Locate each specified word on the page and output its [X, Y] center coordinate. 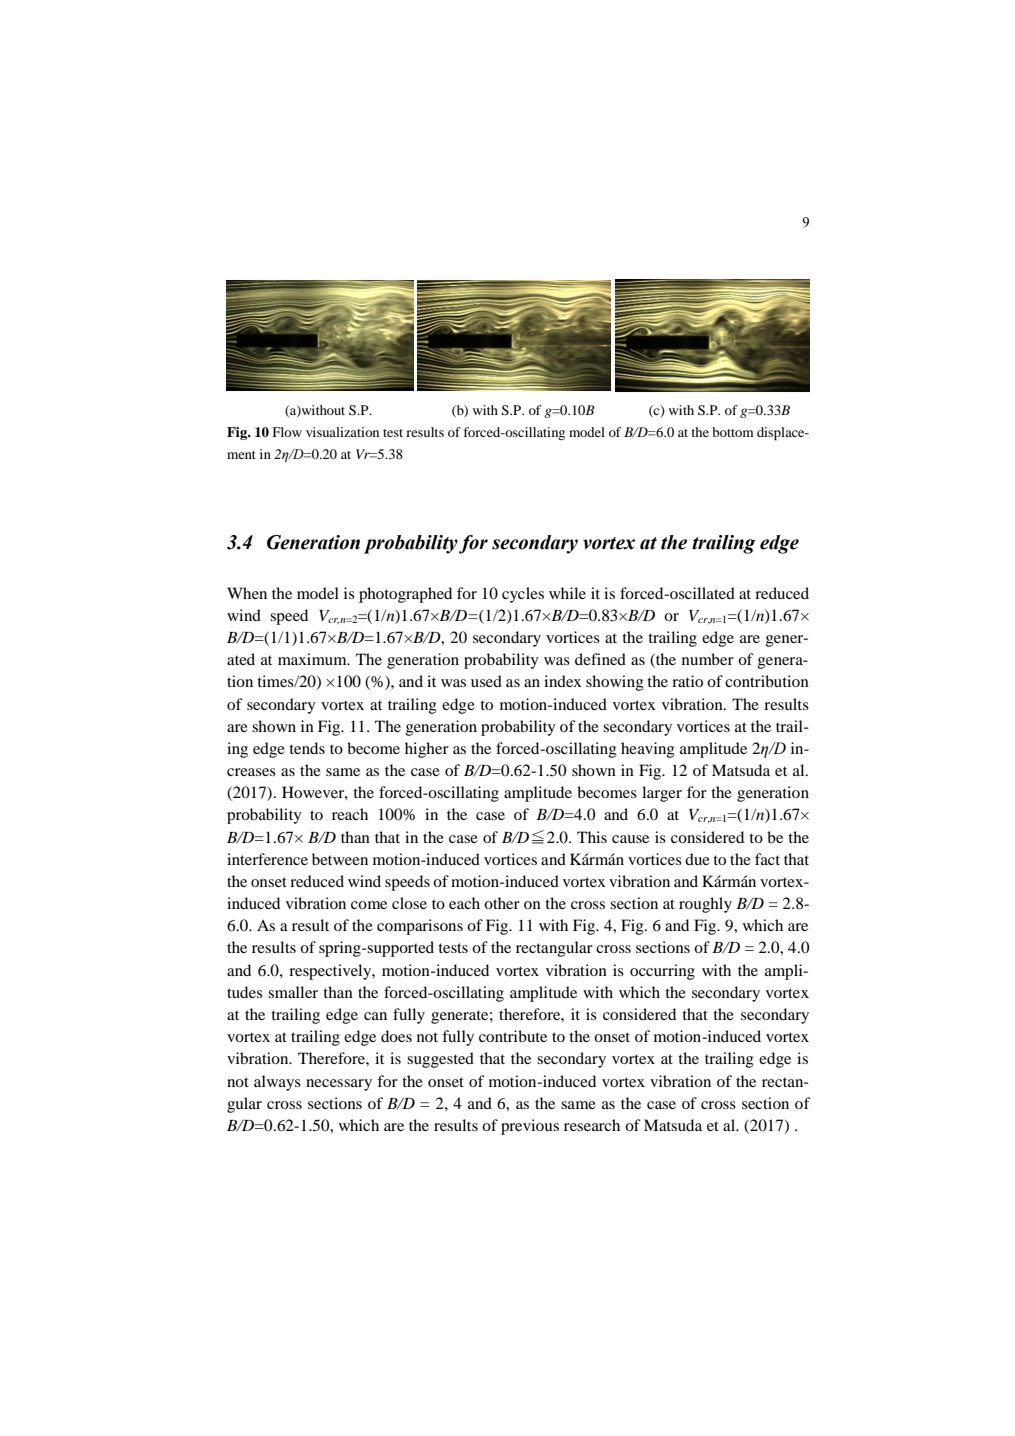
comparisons [420, 927]
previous [530, 1127]
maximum [313, 659]
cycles [523, 595]
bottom [733, 432]
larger [662, 794]
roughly [705, 905]
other [502, 903]
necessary [339, 1085]
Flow [287, 432]
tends [307, 748]
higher [427, 750]
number [708, 659]
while [567, 593]
